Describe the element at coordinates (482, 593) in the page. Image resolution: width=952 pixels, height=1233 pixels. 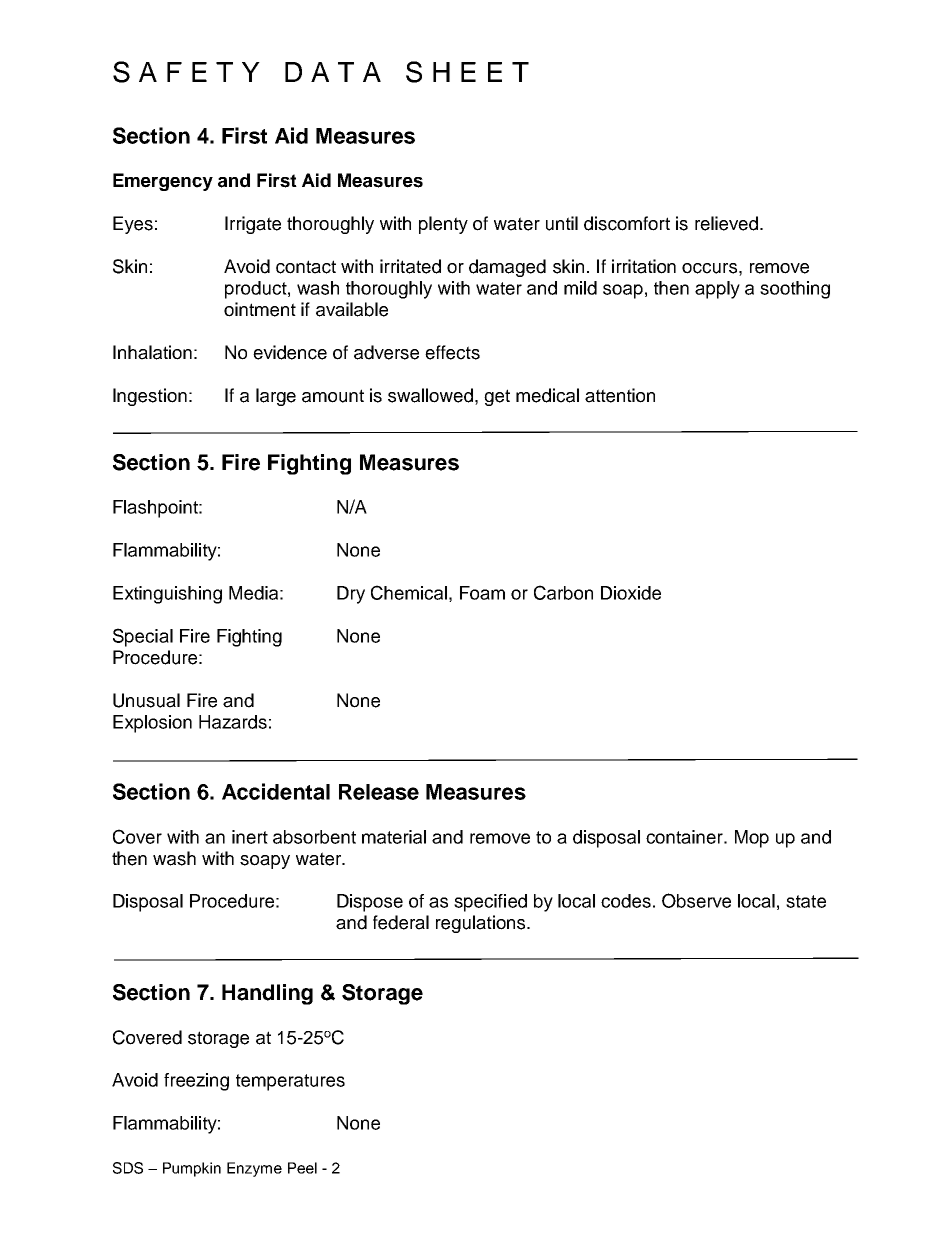
I see `Foam` at that location.
